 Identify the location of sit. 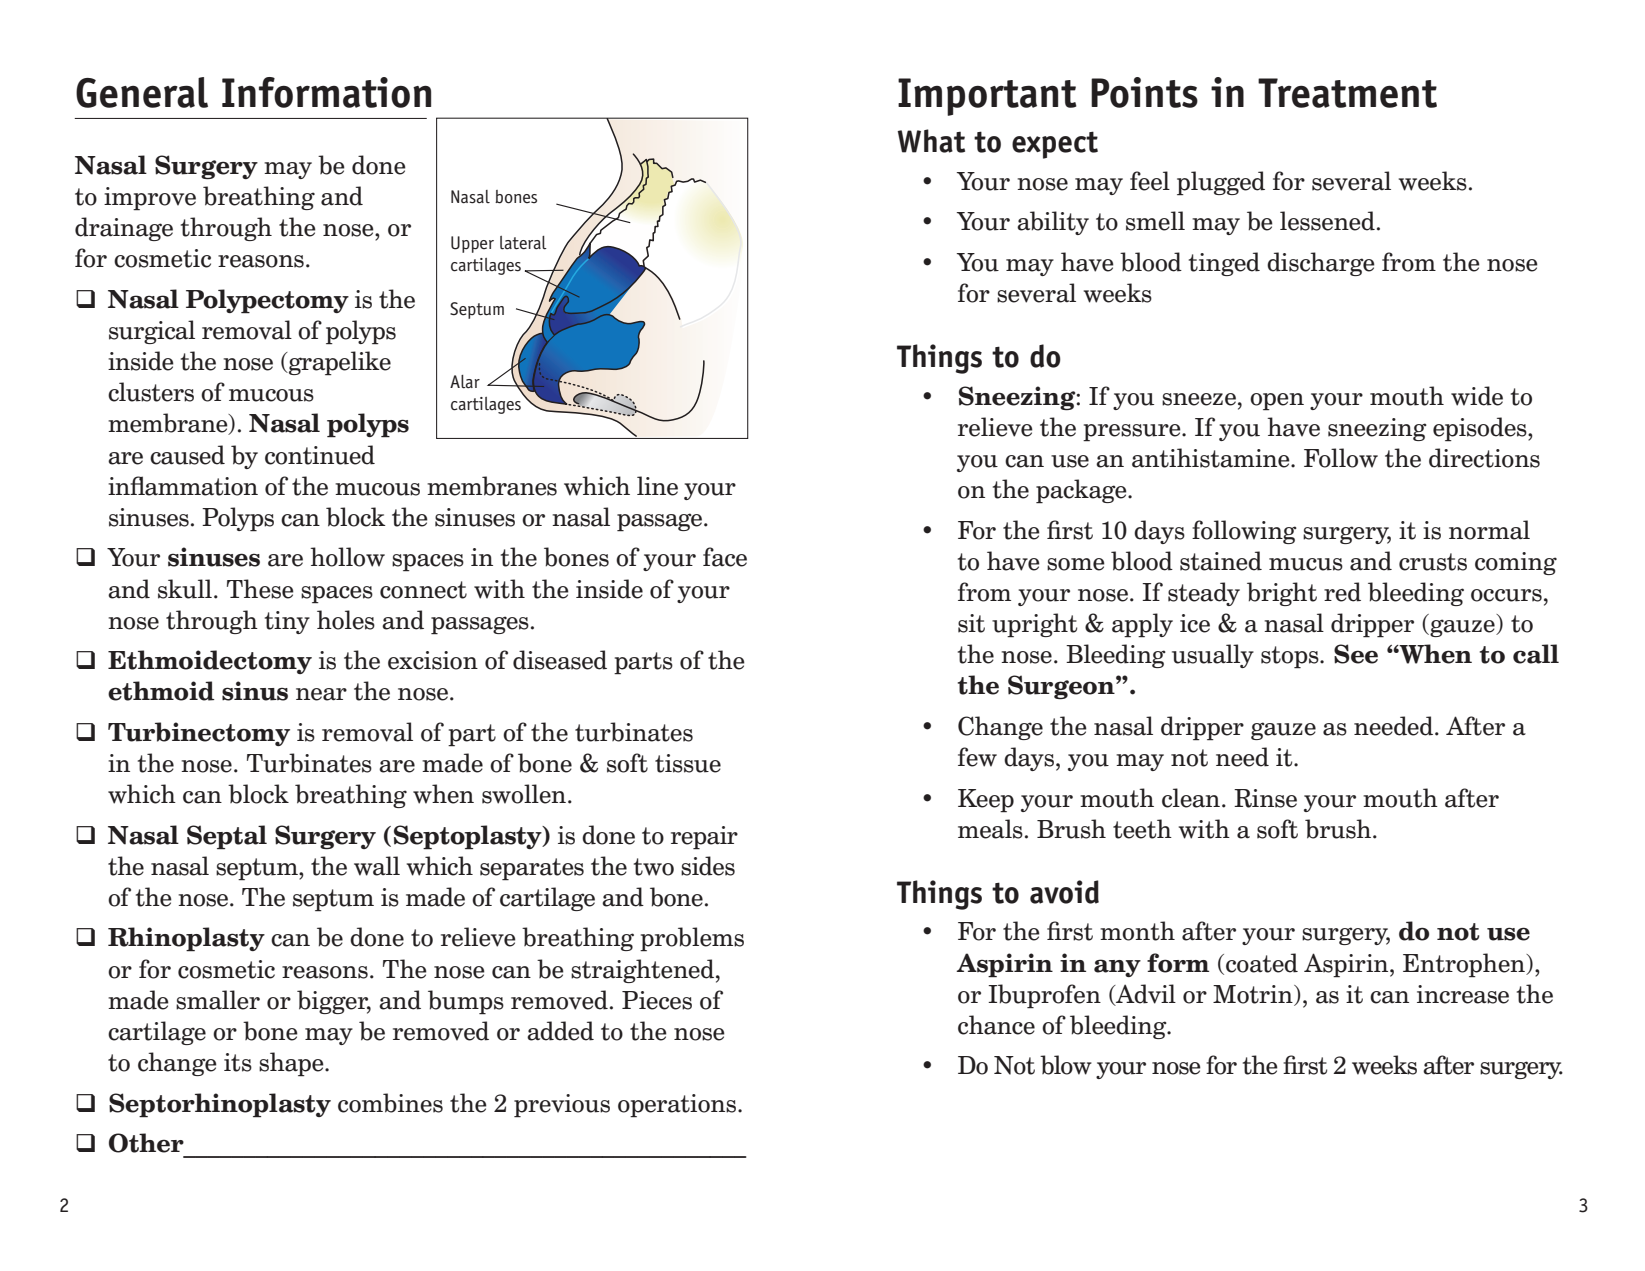
(971, 623).
